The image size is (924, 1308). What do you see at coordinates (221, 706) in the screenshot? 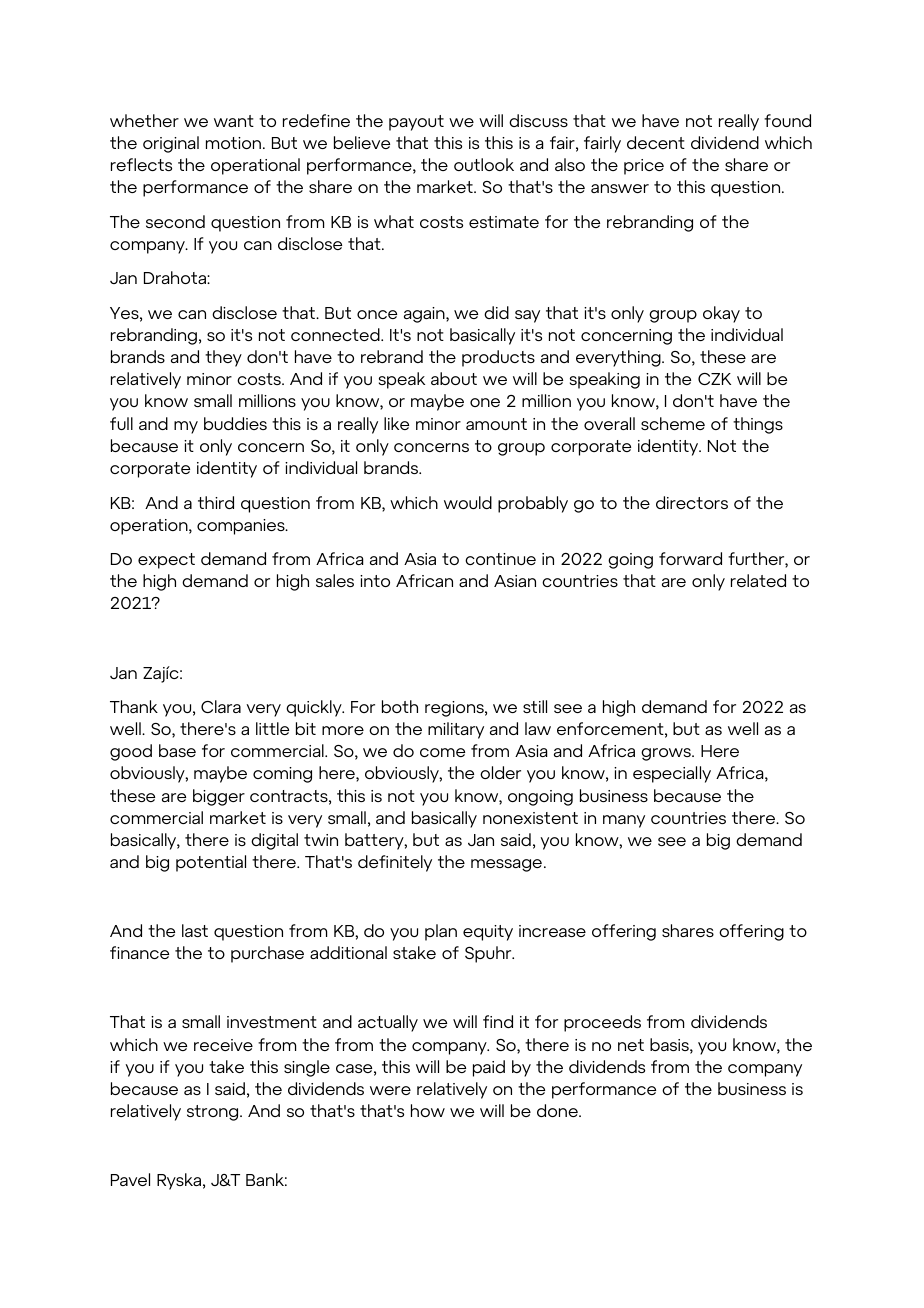
I see `Clara` at bounding box center [221, 706].
